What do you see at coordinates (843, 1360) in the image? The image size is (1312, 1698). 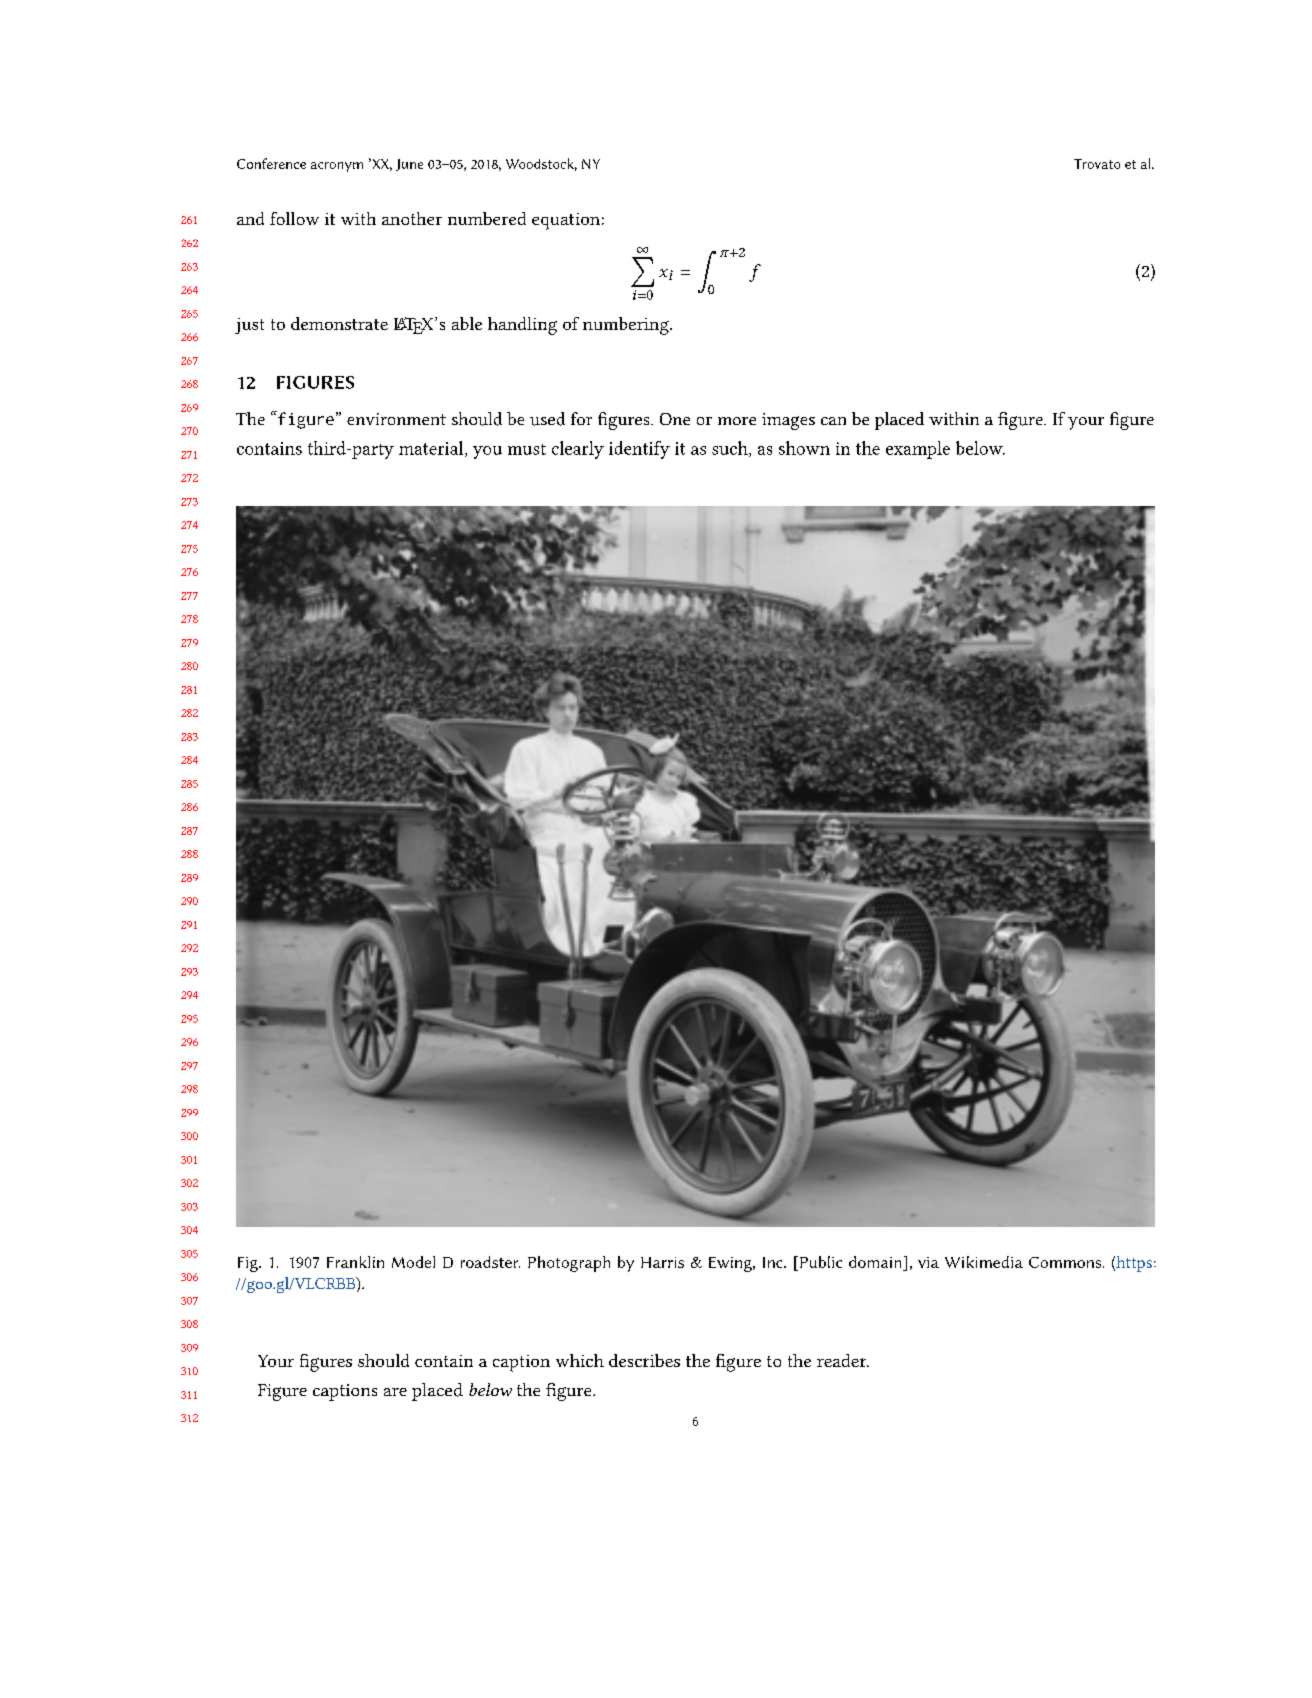 I see `reader` at bounding box center [843, 1360].
